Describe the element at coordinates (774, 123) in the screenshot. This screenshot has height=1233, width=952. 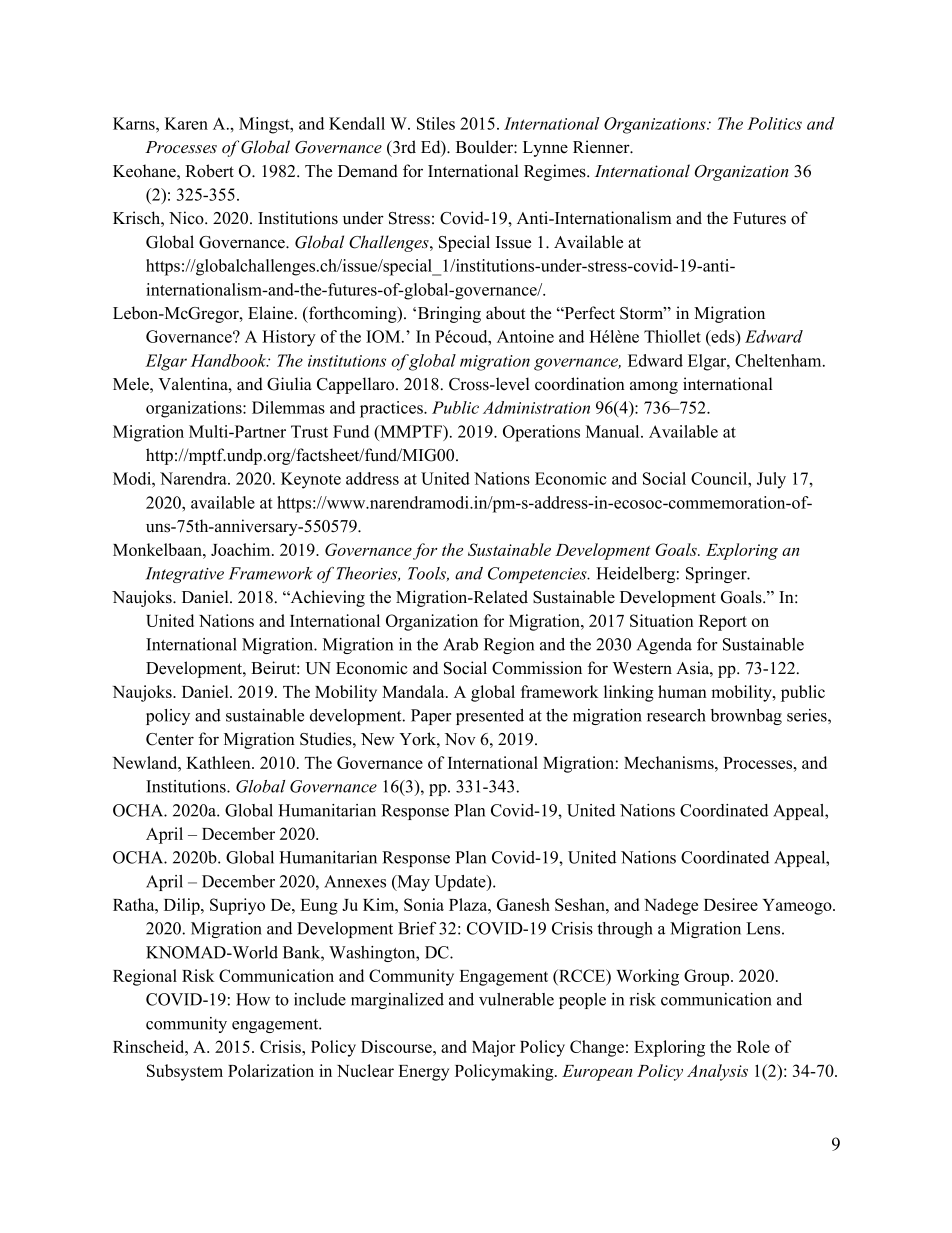
I see `Politics` at that location.
